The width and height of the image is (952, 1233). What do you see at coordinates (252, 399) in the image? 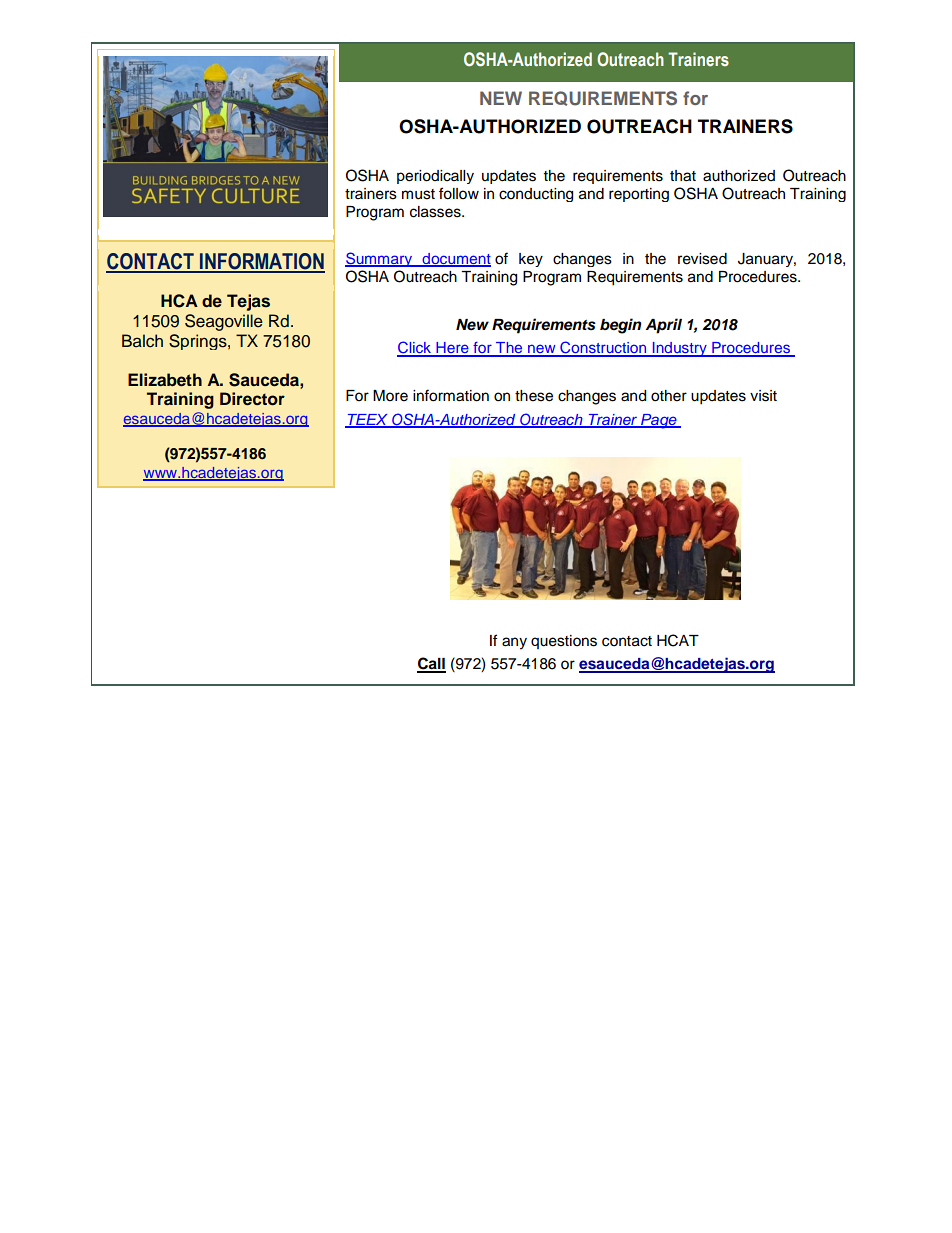
I see `Director` at bounding box center [252, 399].
